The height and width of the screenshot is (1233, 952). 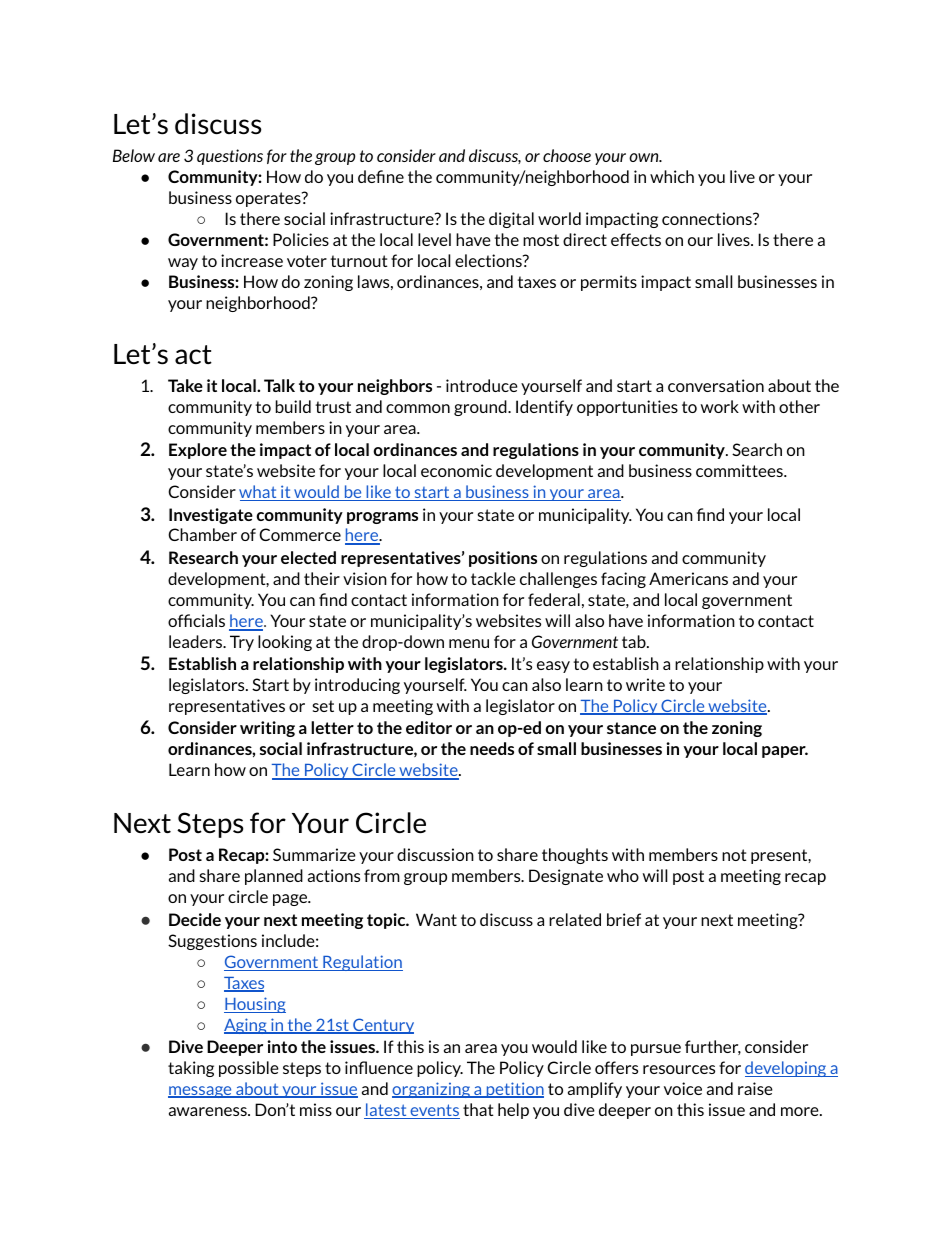 What do you see at coordinates (511, 220) in the screenshot?
I see `digital` at bounding box center [511, 220].
